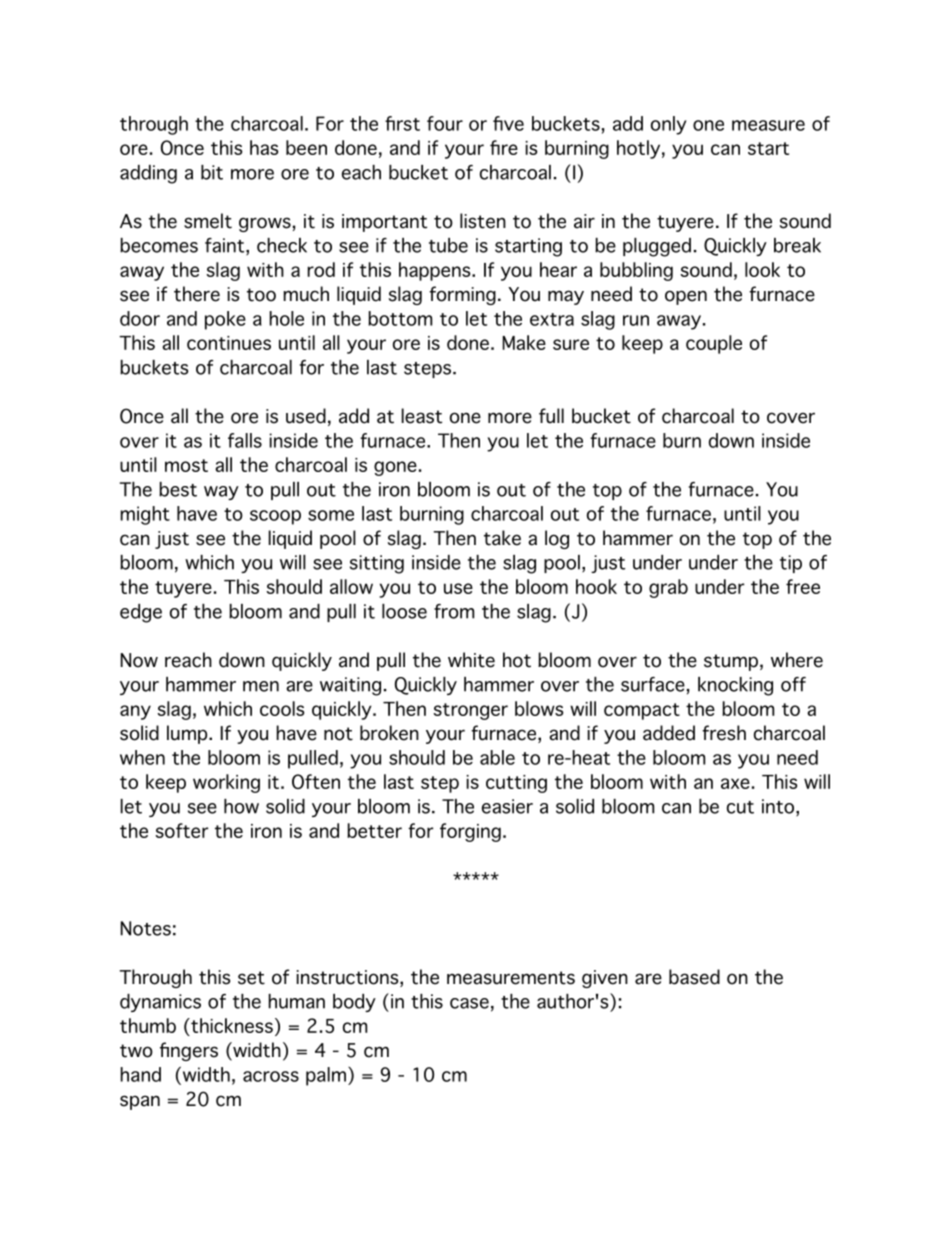 This page has width=952, height=1233. What do you see at coordinates (212, 172) in the page?
I see `bit` at bounding box center [212, 172].
